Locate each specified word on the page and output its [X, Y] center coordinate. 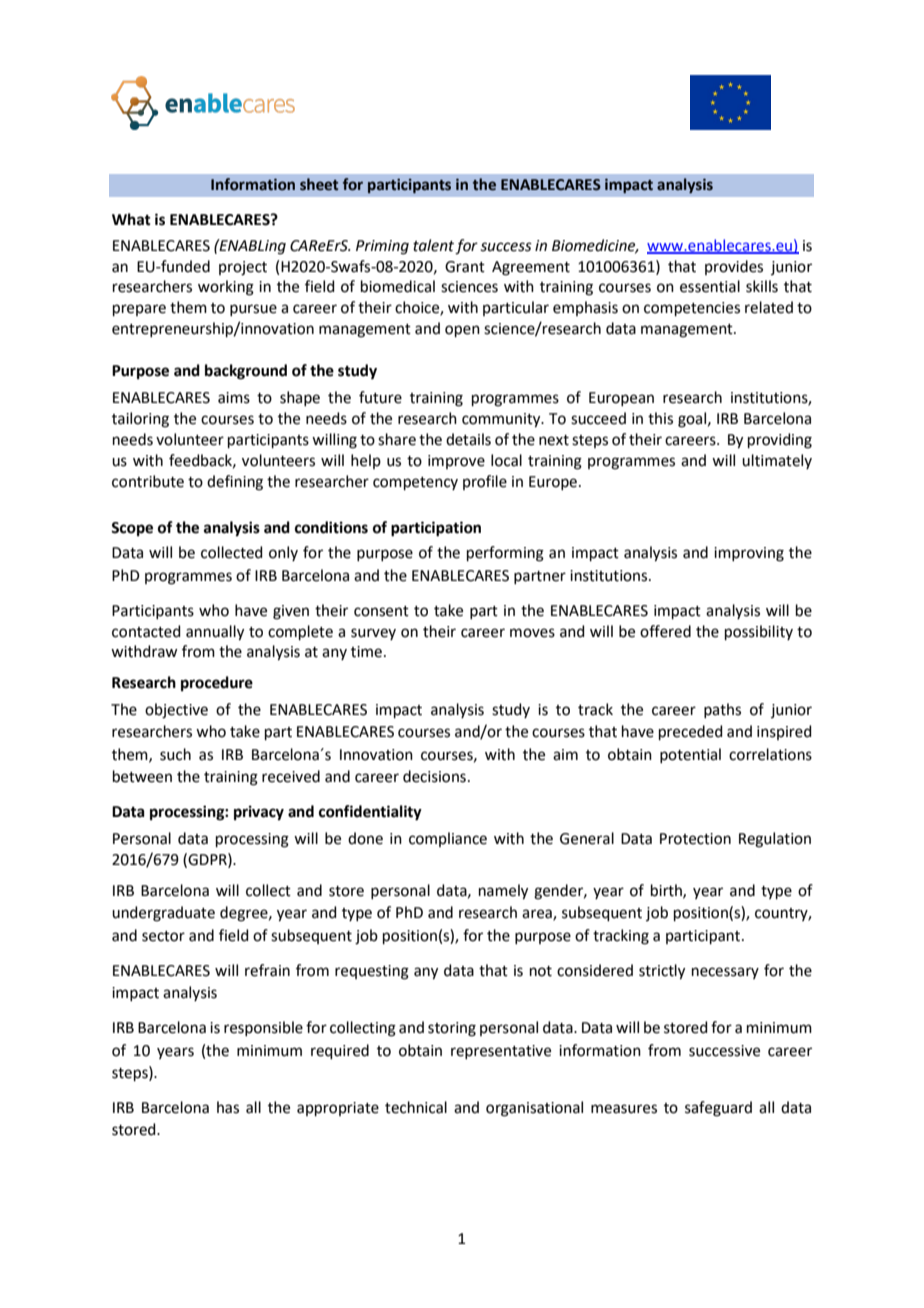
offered [665, 631]
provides [734, 267]
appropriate [338, 1109]
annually [215, 633]
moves [532, 633]
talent [433, 245]
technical [416, 1107]
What [131, 219]
